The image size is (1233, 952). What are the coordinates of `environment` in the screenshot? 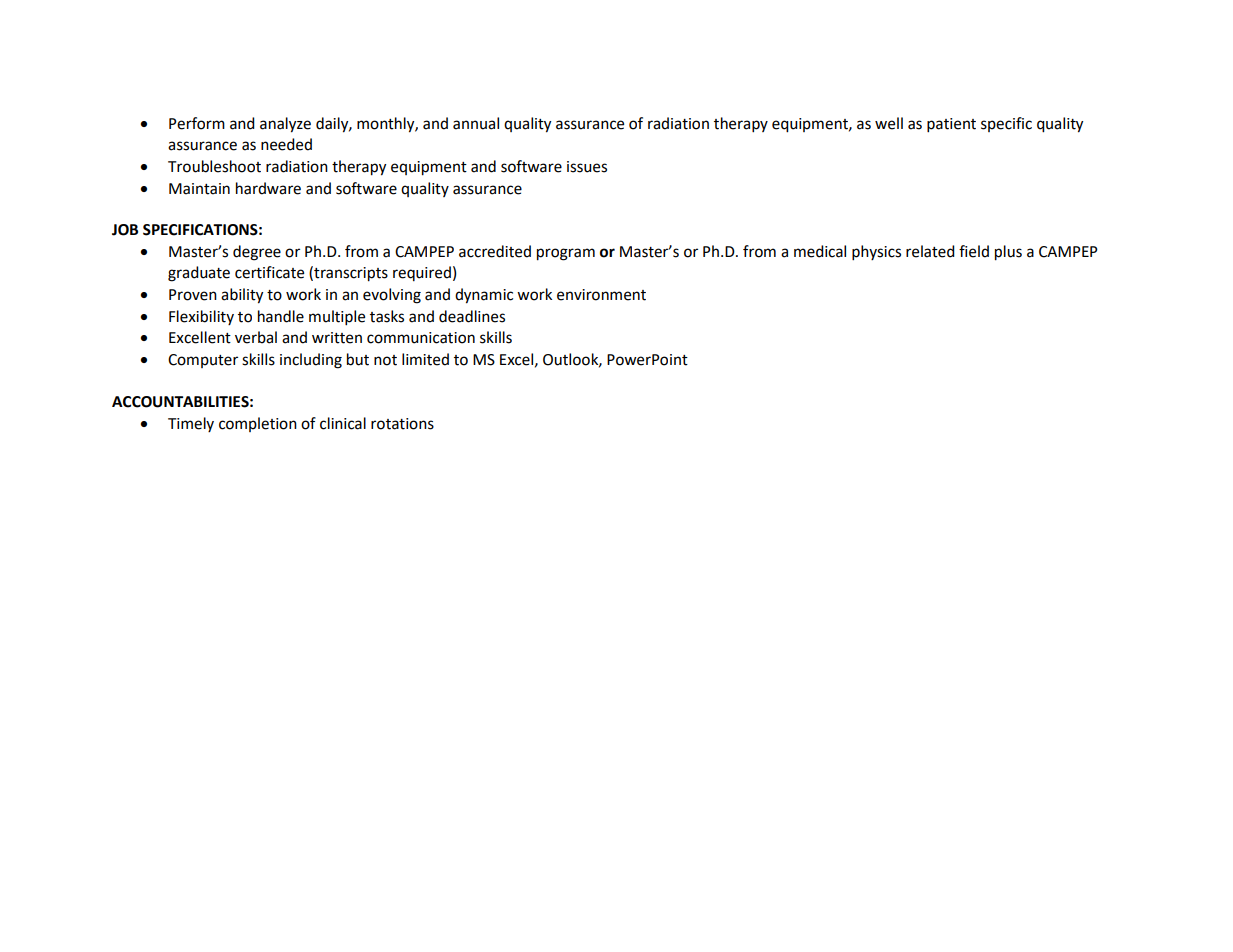 It's located at (601, 295).
